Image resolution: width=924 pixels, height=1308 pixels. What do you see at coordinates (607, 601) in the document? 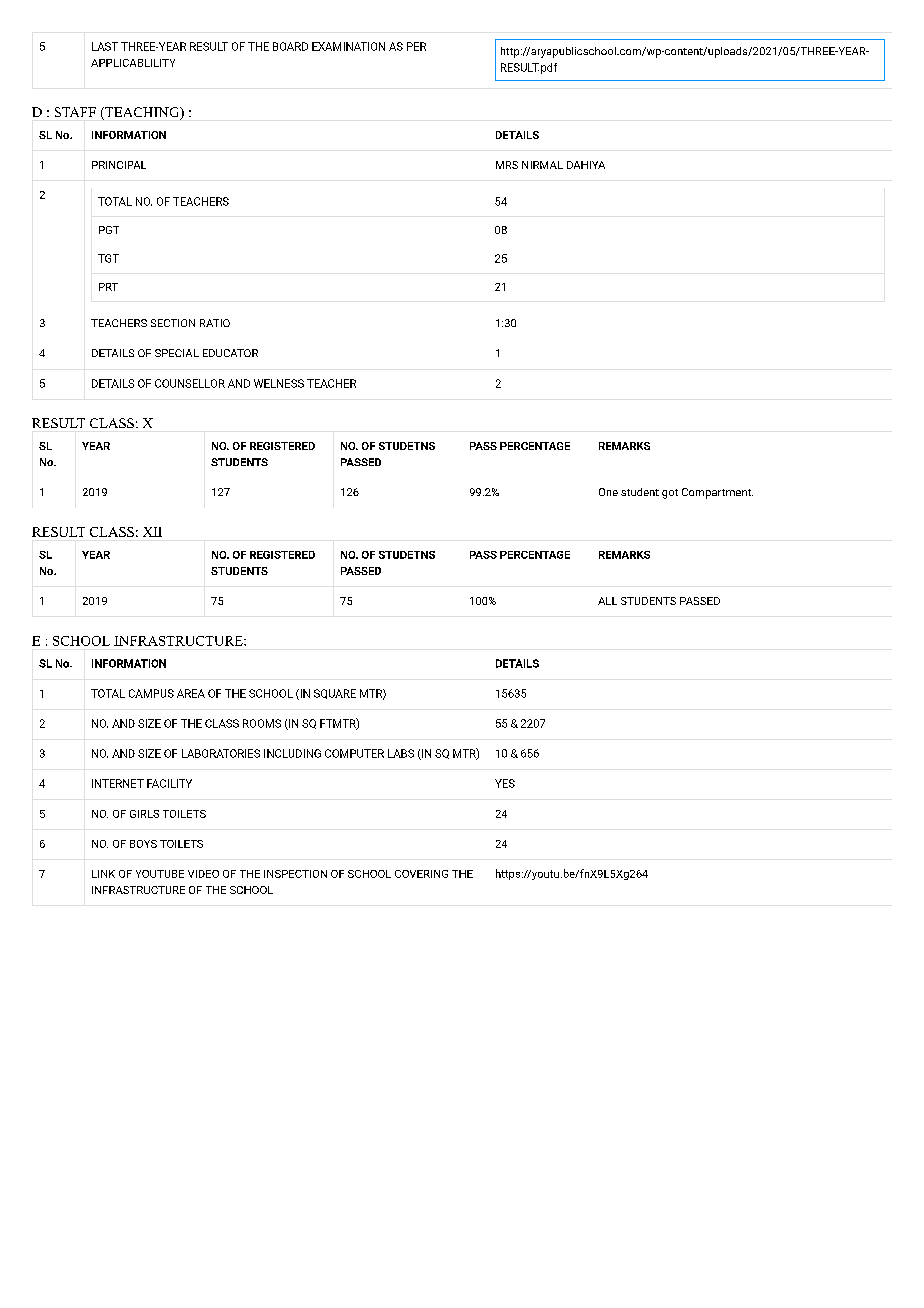
I see `ALL` at bounding box center [607, 601].
